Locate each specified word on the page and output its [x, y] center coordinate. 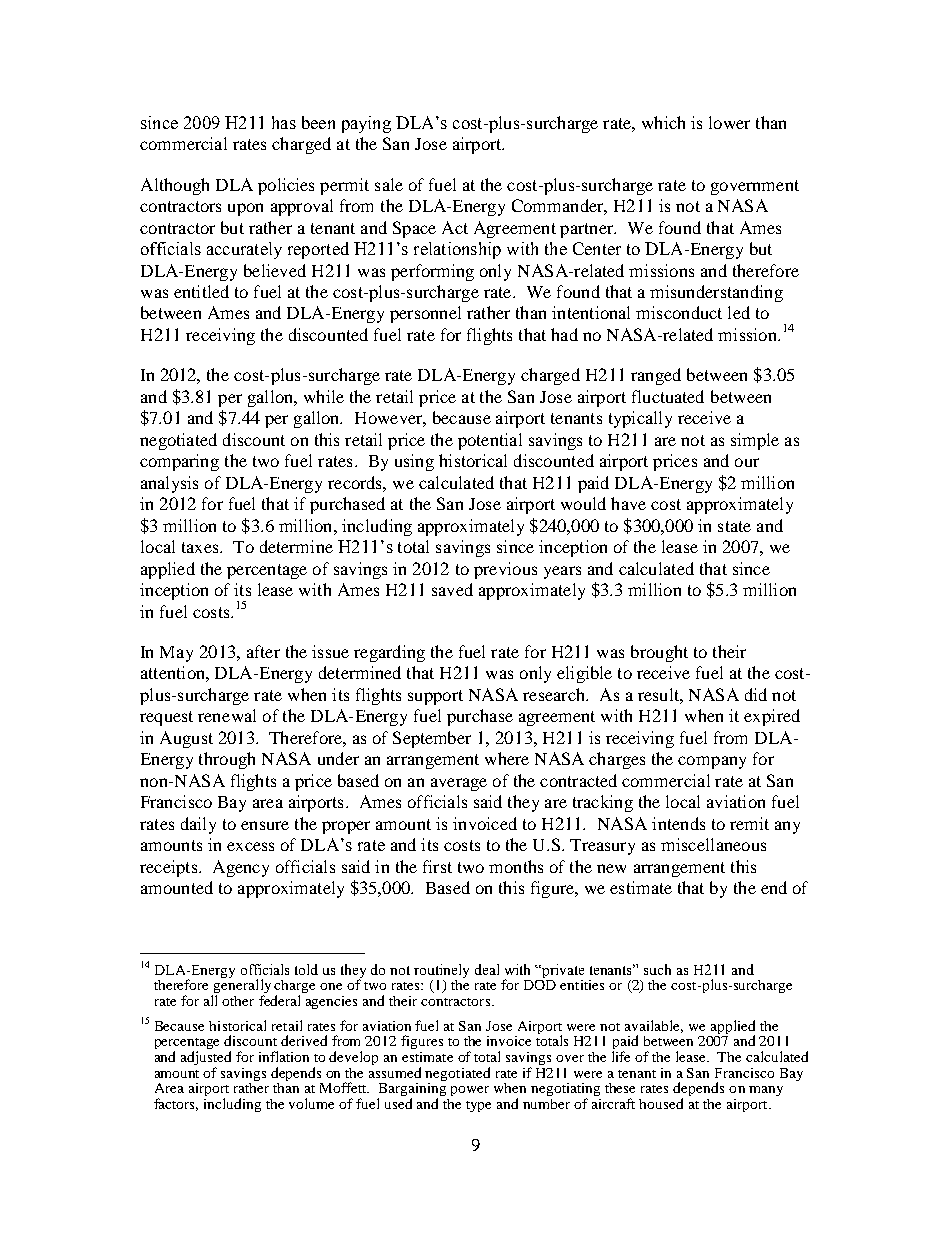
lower [729, 122]
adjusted [206, 1059]
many [766, 1091]
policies [286, 186]
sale [389, 184]
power [470, 1091]
